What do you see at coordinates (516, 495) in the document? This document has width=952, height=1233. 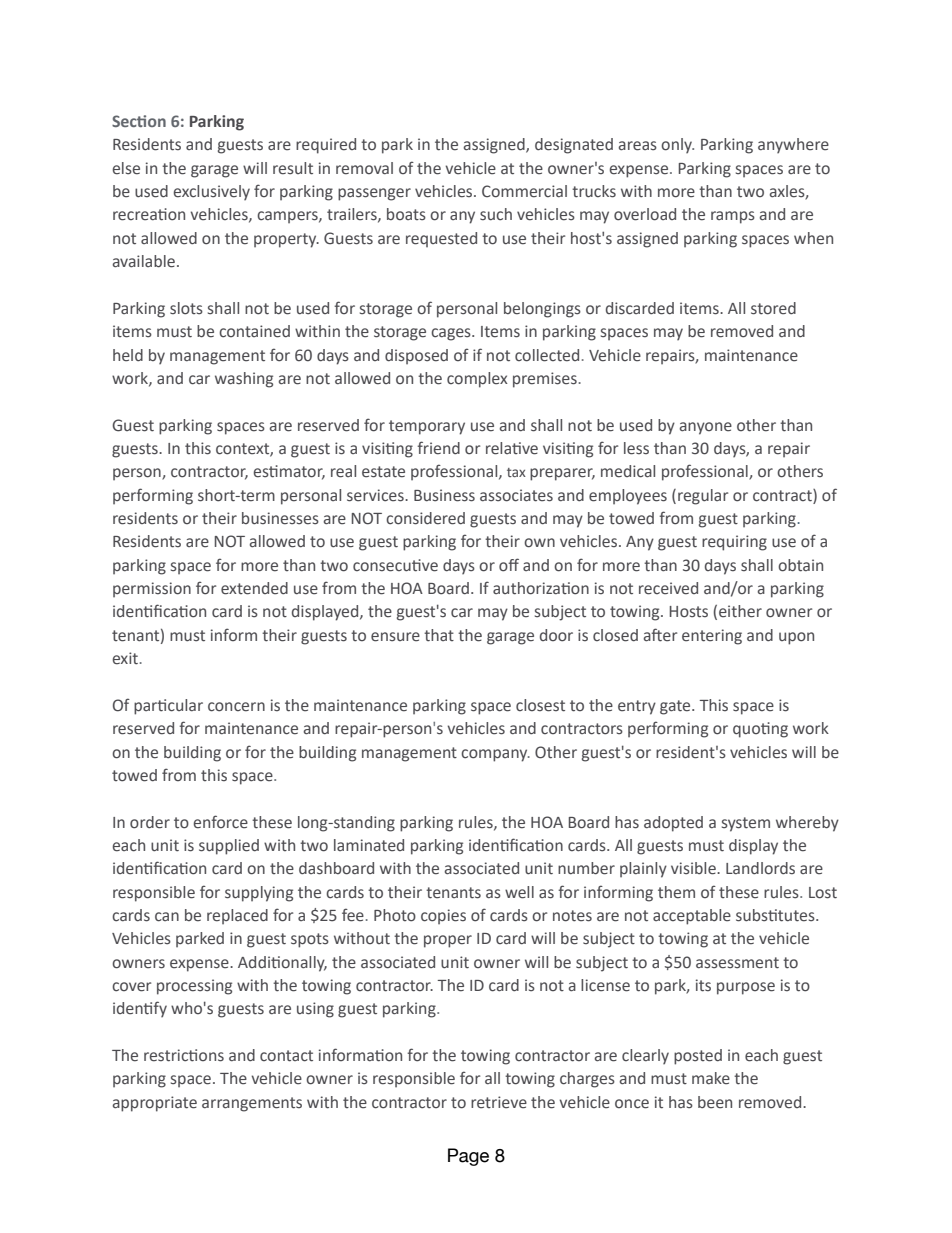 I see `associates` at bounding box center [516, 495].
